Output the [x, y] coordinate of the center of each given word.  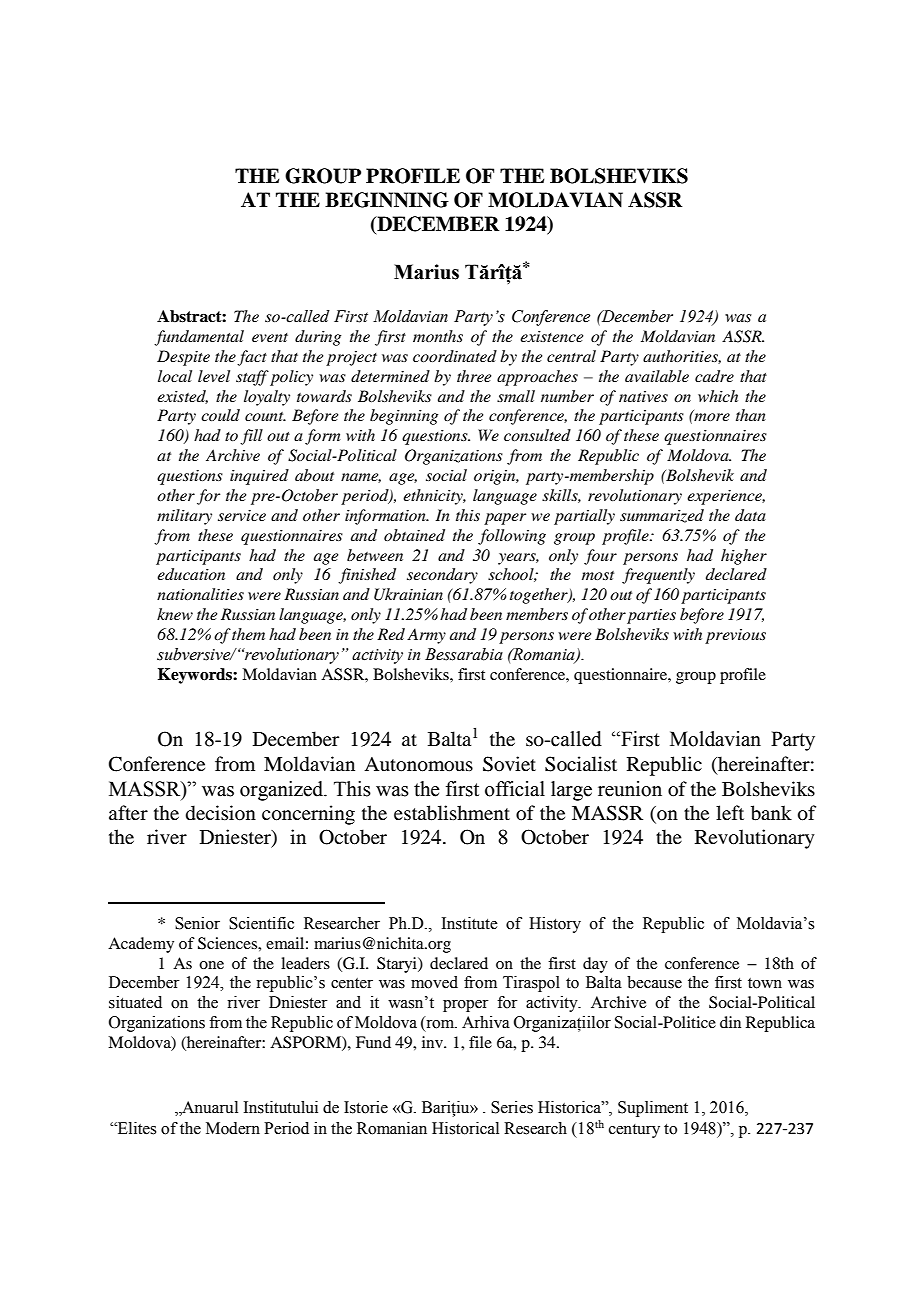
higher [744, 557]
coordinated [455, 356]
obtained [414, 535]
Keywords [196, 676]
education [191, 574]
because [654, 982]
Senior [197, 923]
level [214, 376]
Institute [470, 923]
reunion [630, 789]
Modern [233, 1128]
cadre [714, 376]
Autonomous [418, 764]
